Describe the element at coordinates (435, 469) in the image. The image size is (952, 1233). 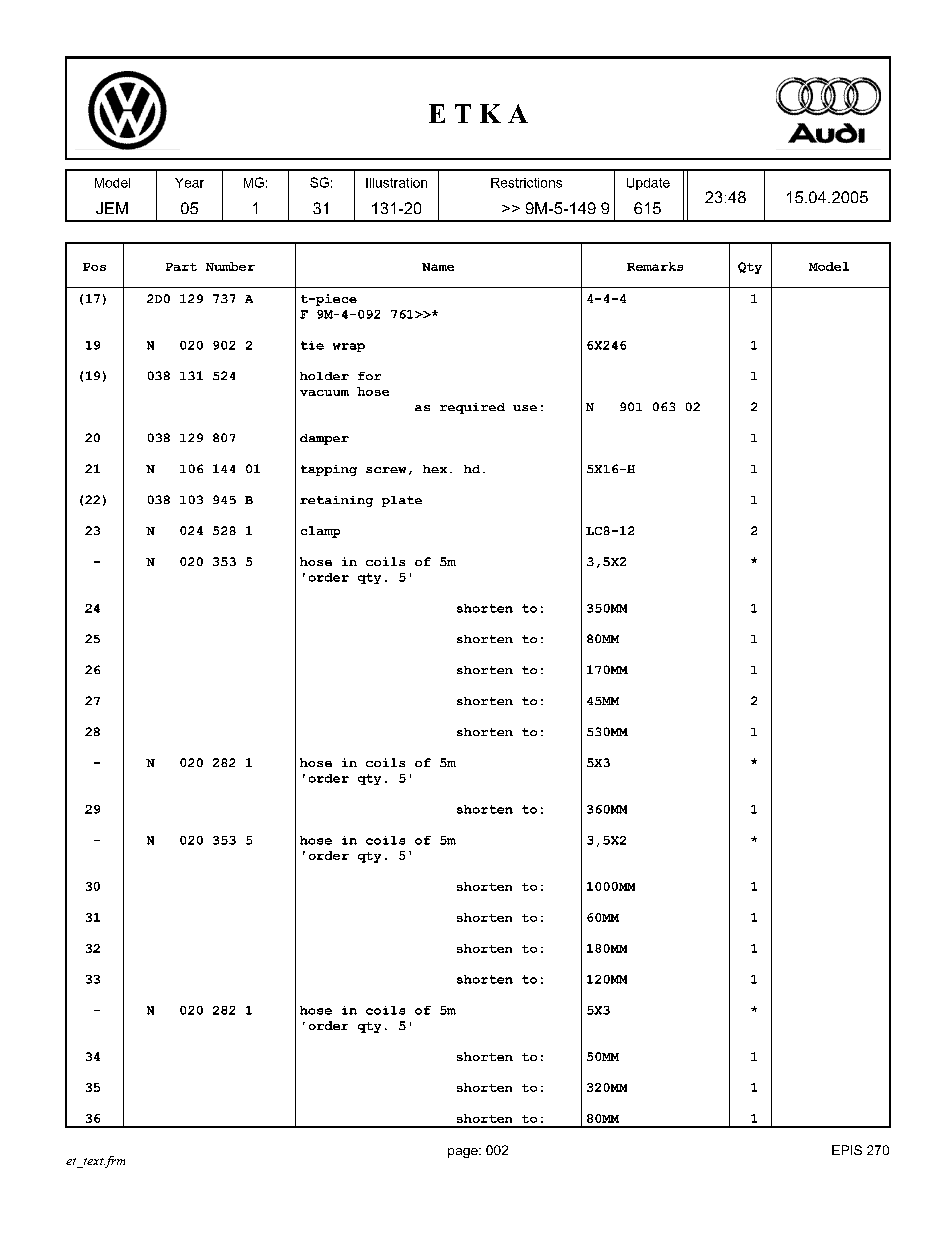
I see `hex` at that location.
